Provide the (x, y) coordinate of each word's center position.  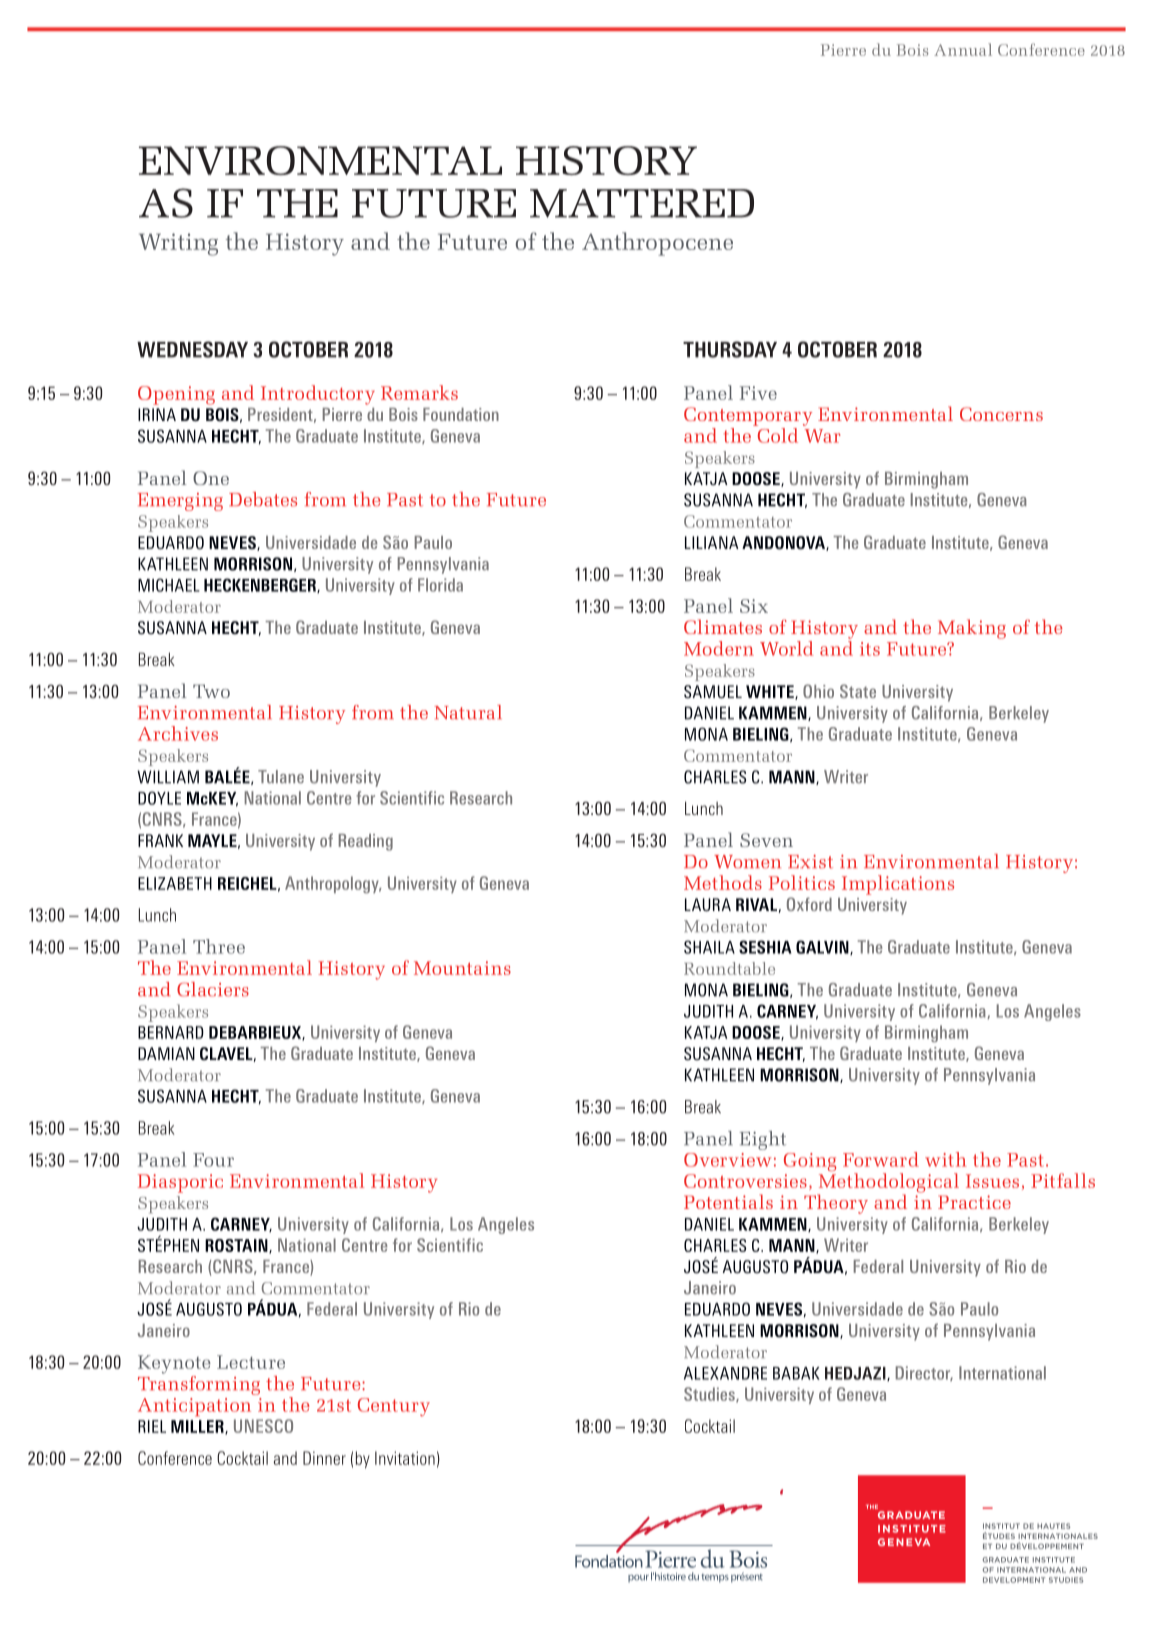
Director (924, 1373)
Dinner (324, 1458)
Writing (178, 244)
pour (638, 1578)
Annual (963, 49)
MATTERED (642, 203)
